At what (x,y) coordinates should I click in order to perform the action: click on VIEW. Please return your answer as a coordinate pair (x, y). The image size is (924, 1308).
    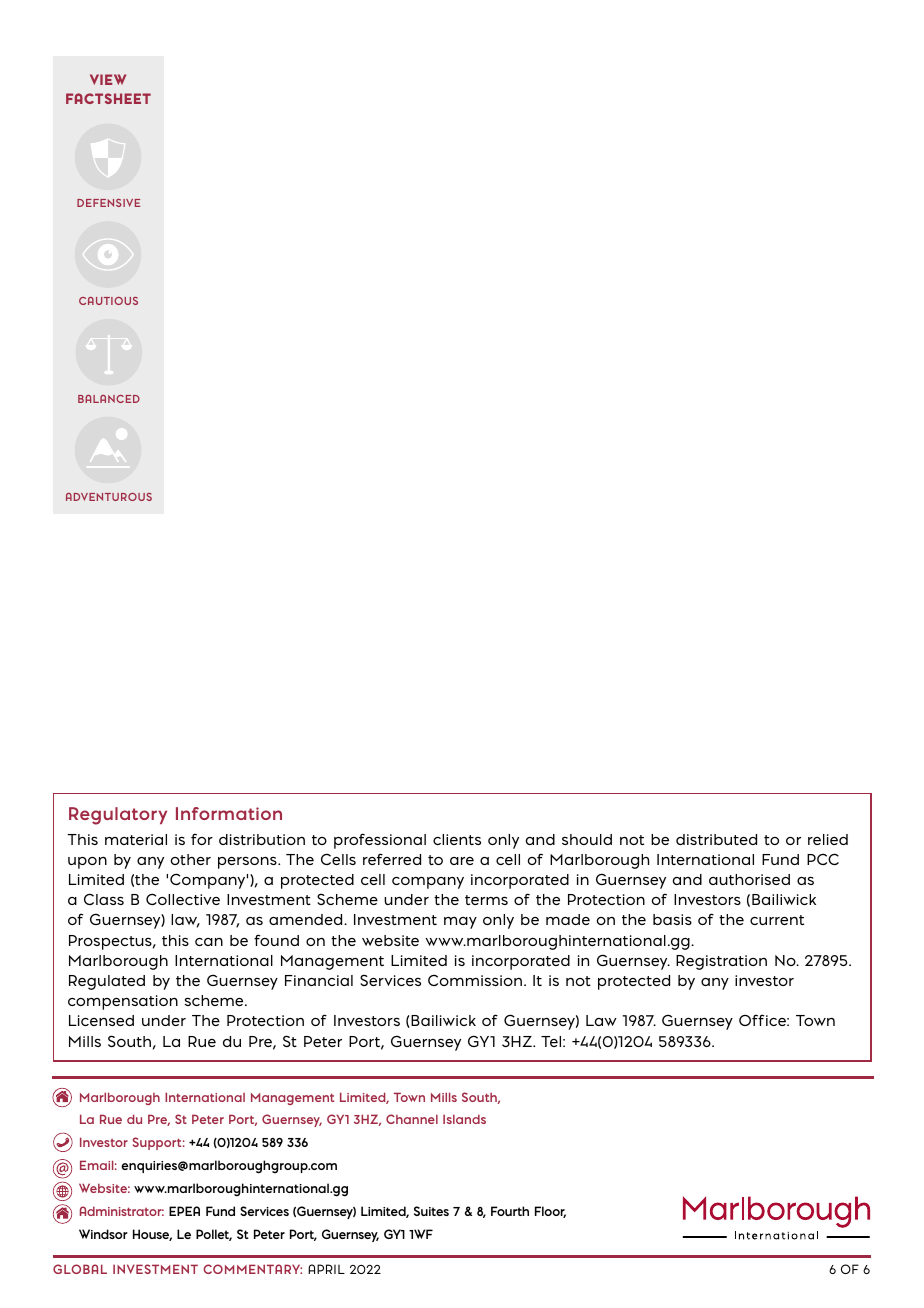
    Looking at the image, I should click on (108, 79).
